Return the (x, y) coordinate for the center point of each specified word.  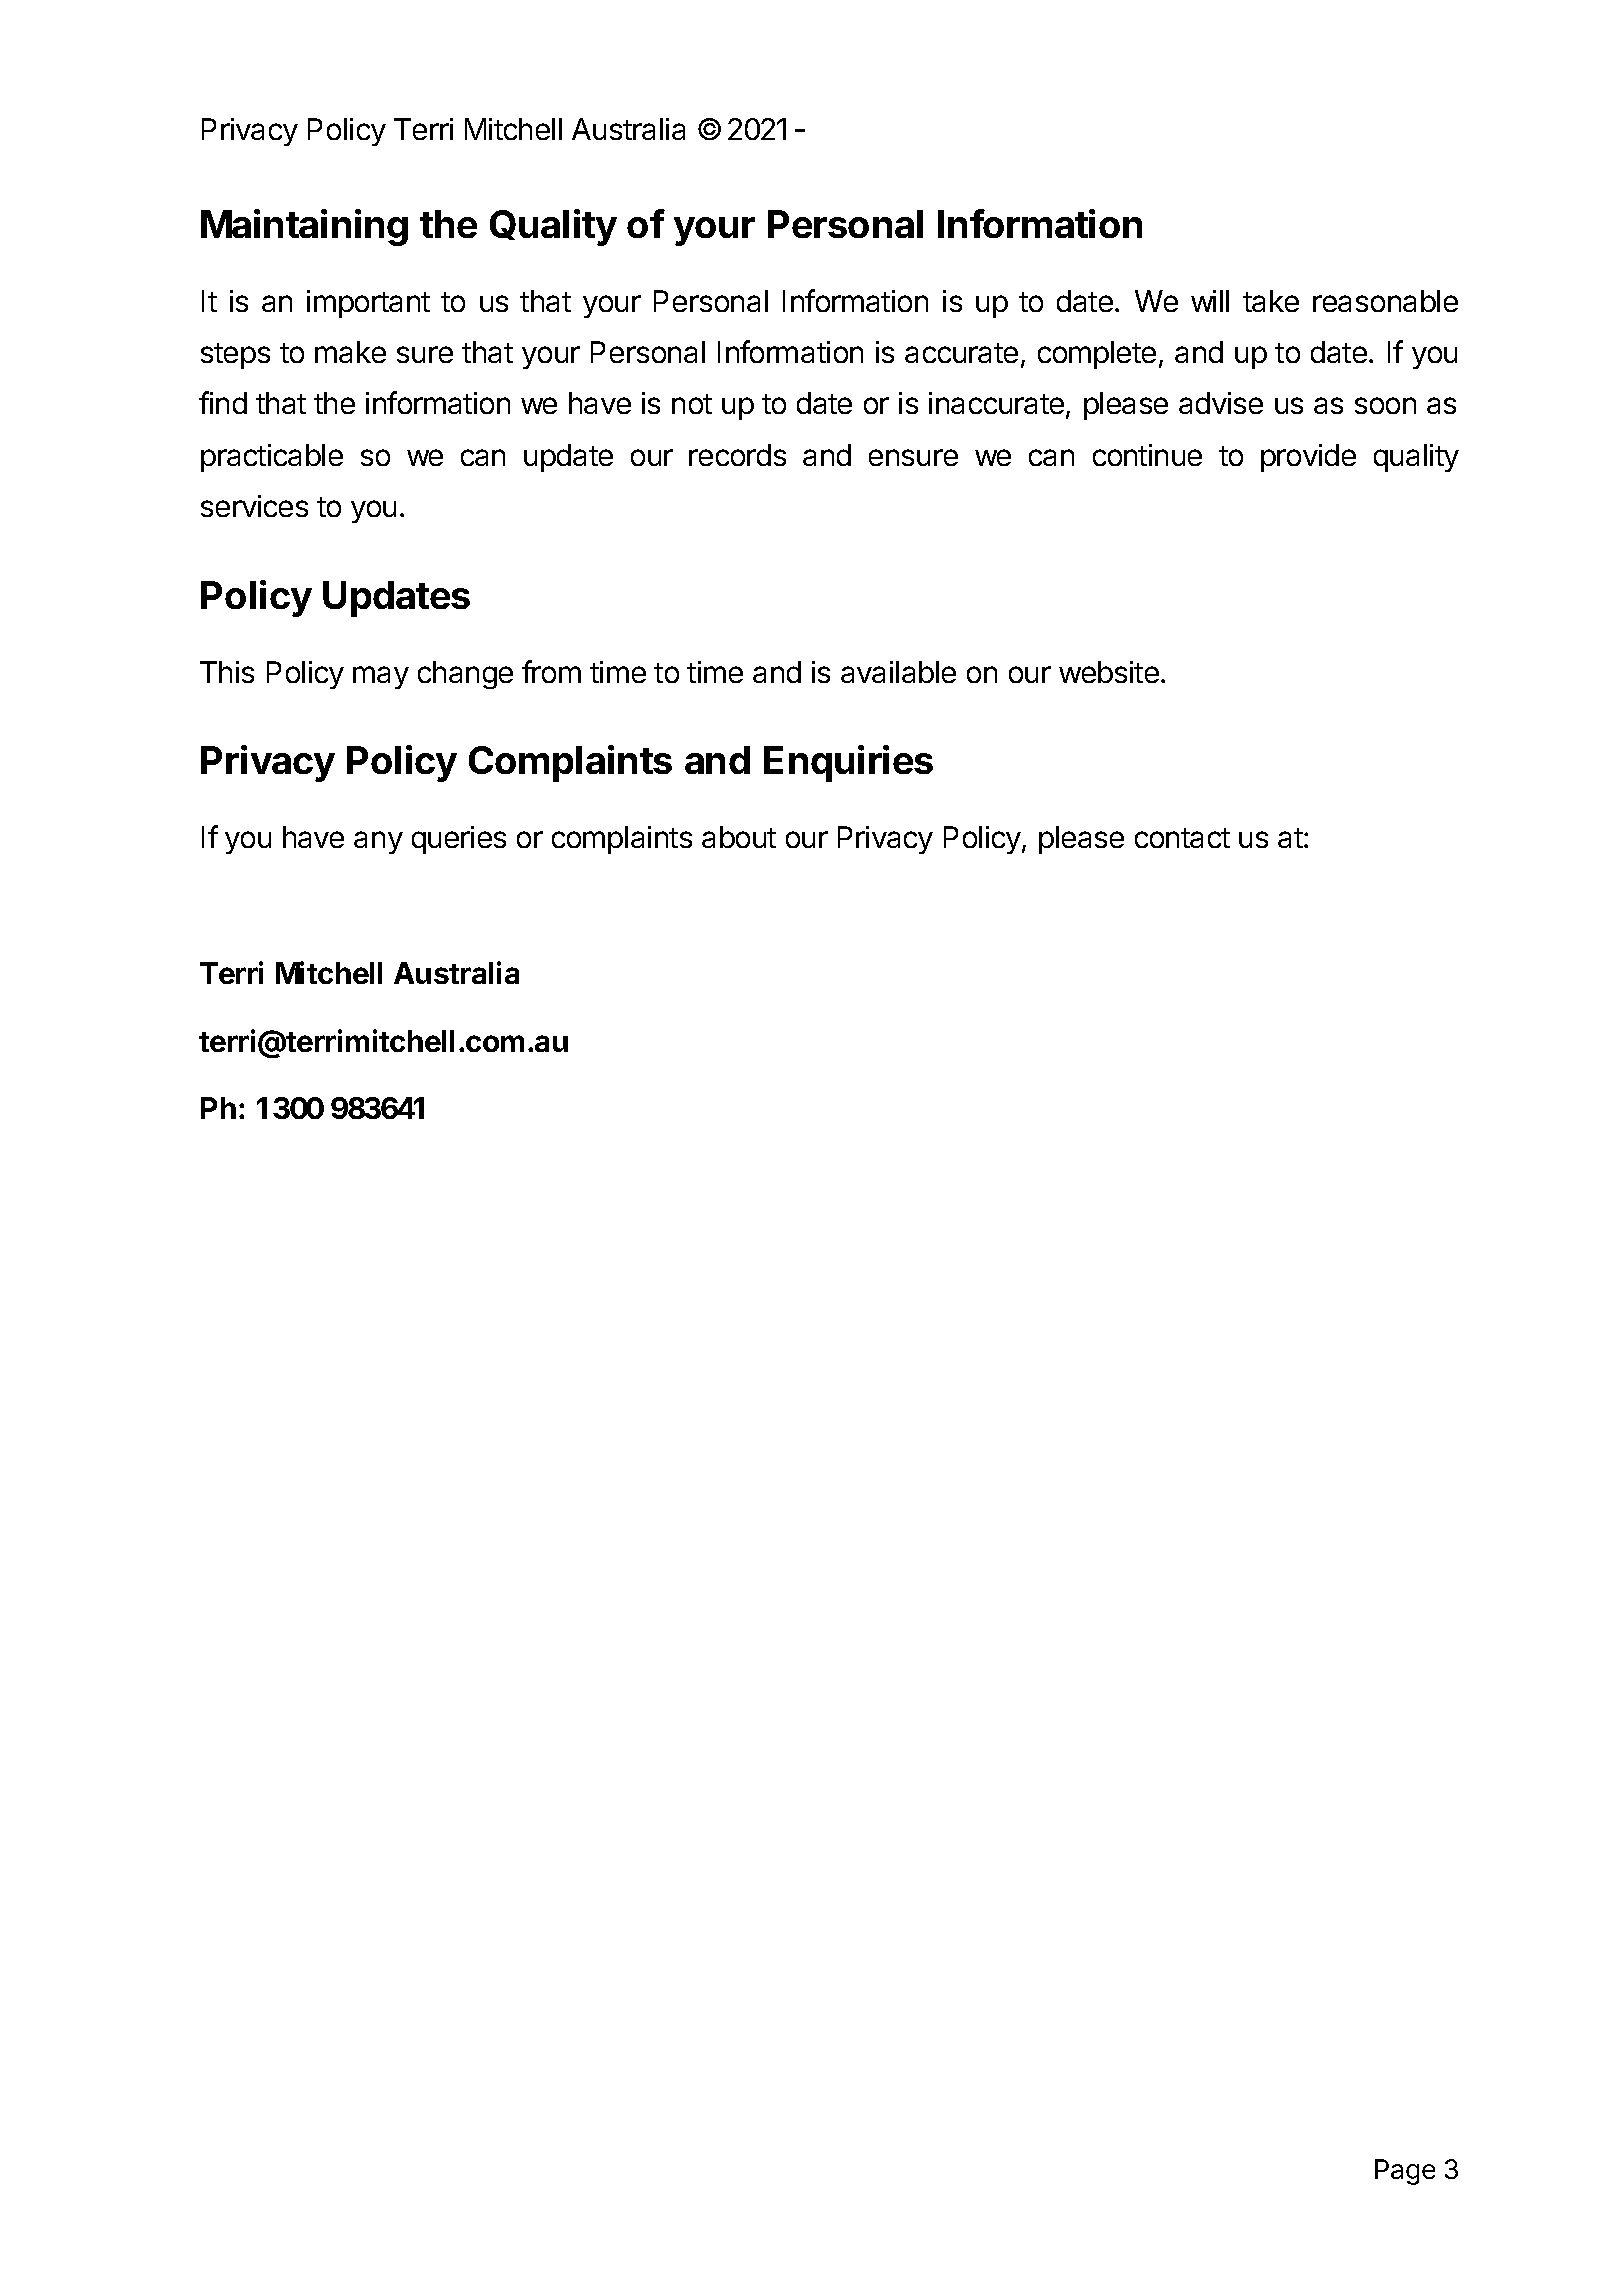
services (254, 506)
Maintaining (304, 227)
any (378, 842)
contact (1182, 838)
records (737, 455)
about (739, 837)
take (1271, 301)
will (1210, 301)
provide (1308, 458)
